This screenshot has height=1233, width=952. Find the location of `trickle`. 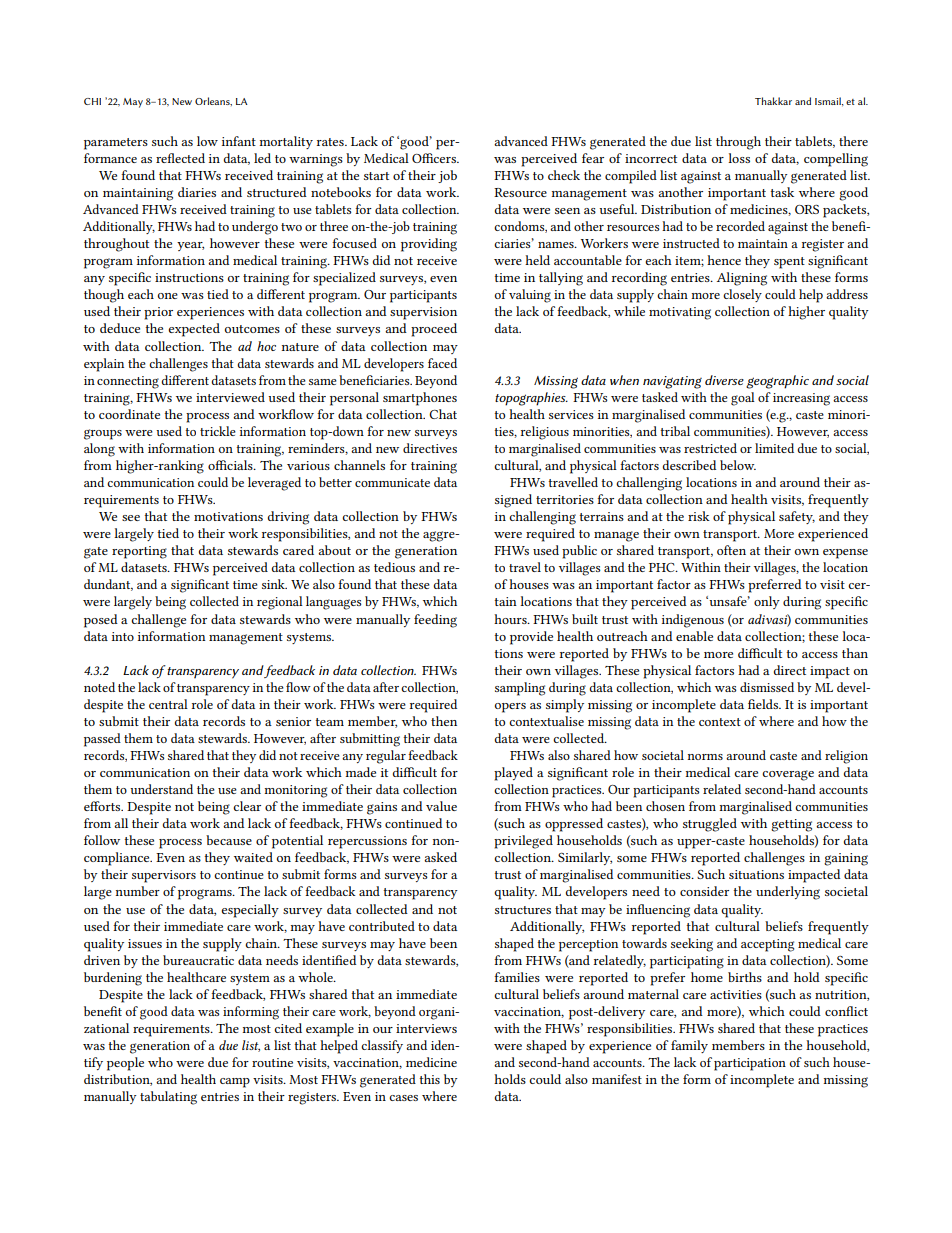

trickle is located at coordinates (218, 431).
